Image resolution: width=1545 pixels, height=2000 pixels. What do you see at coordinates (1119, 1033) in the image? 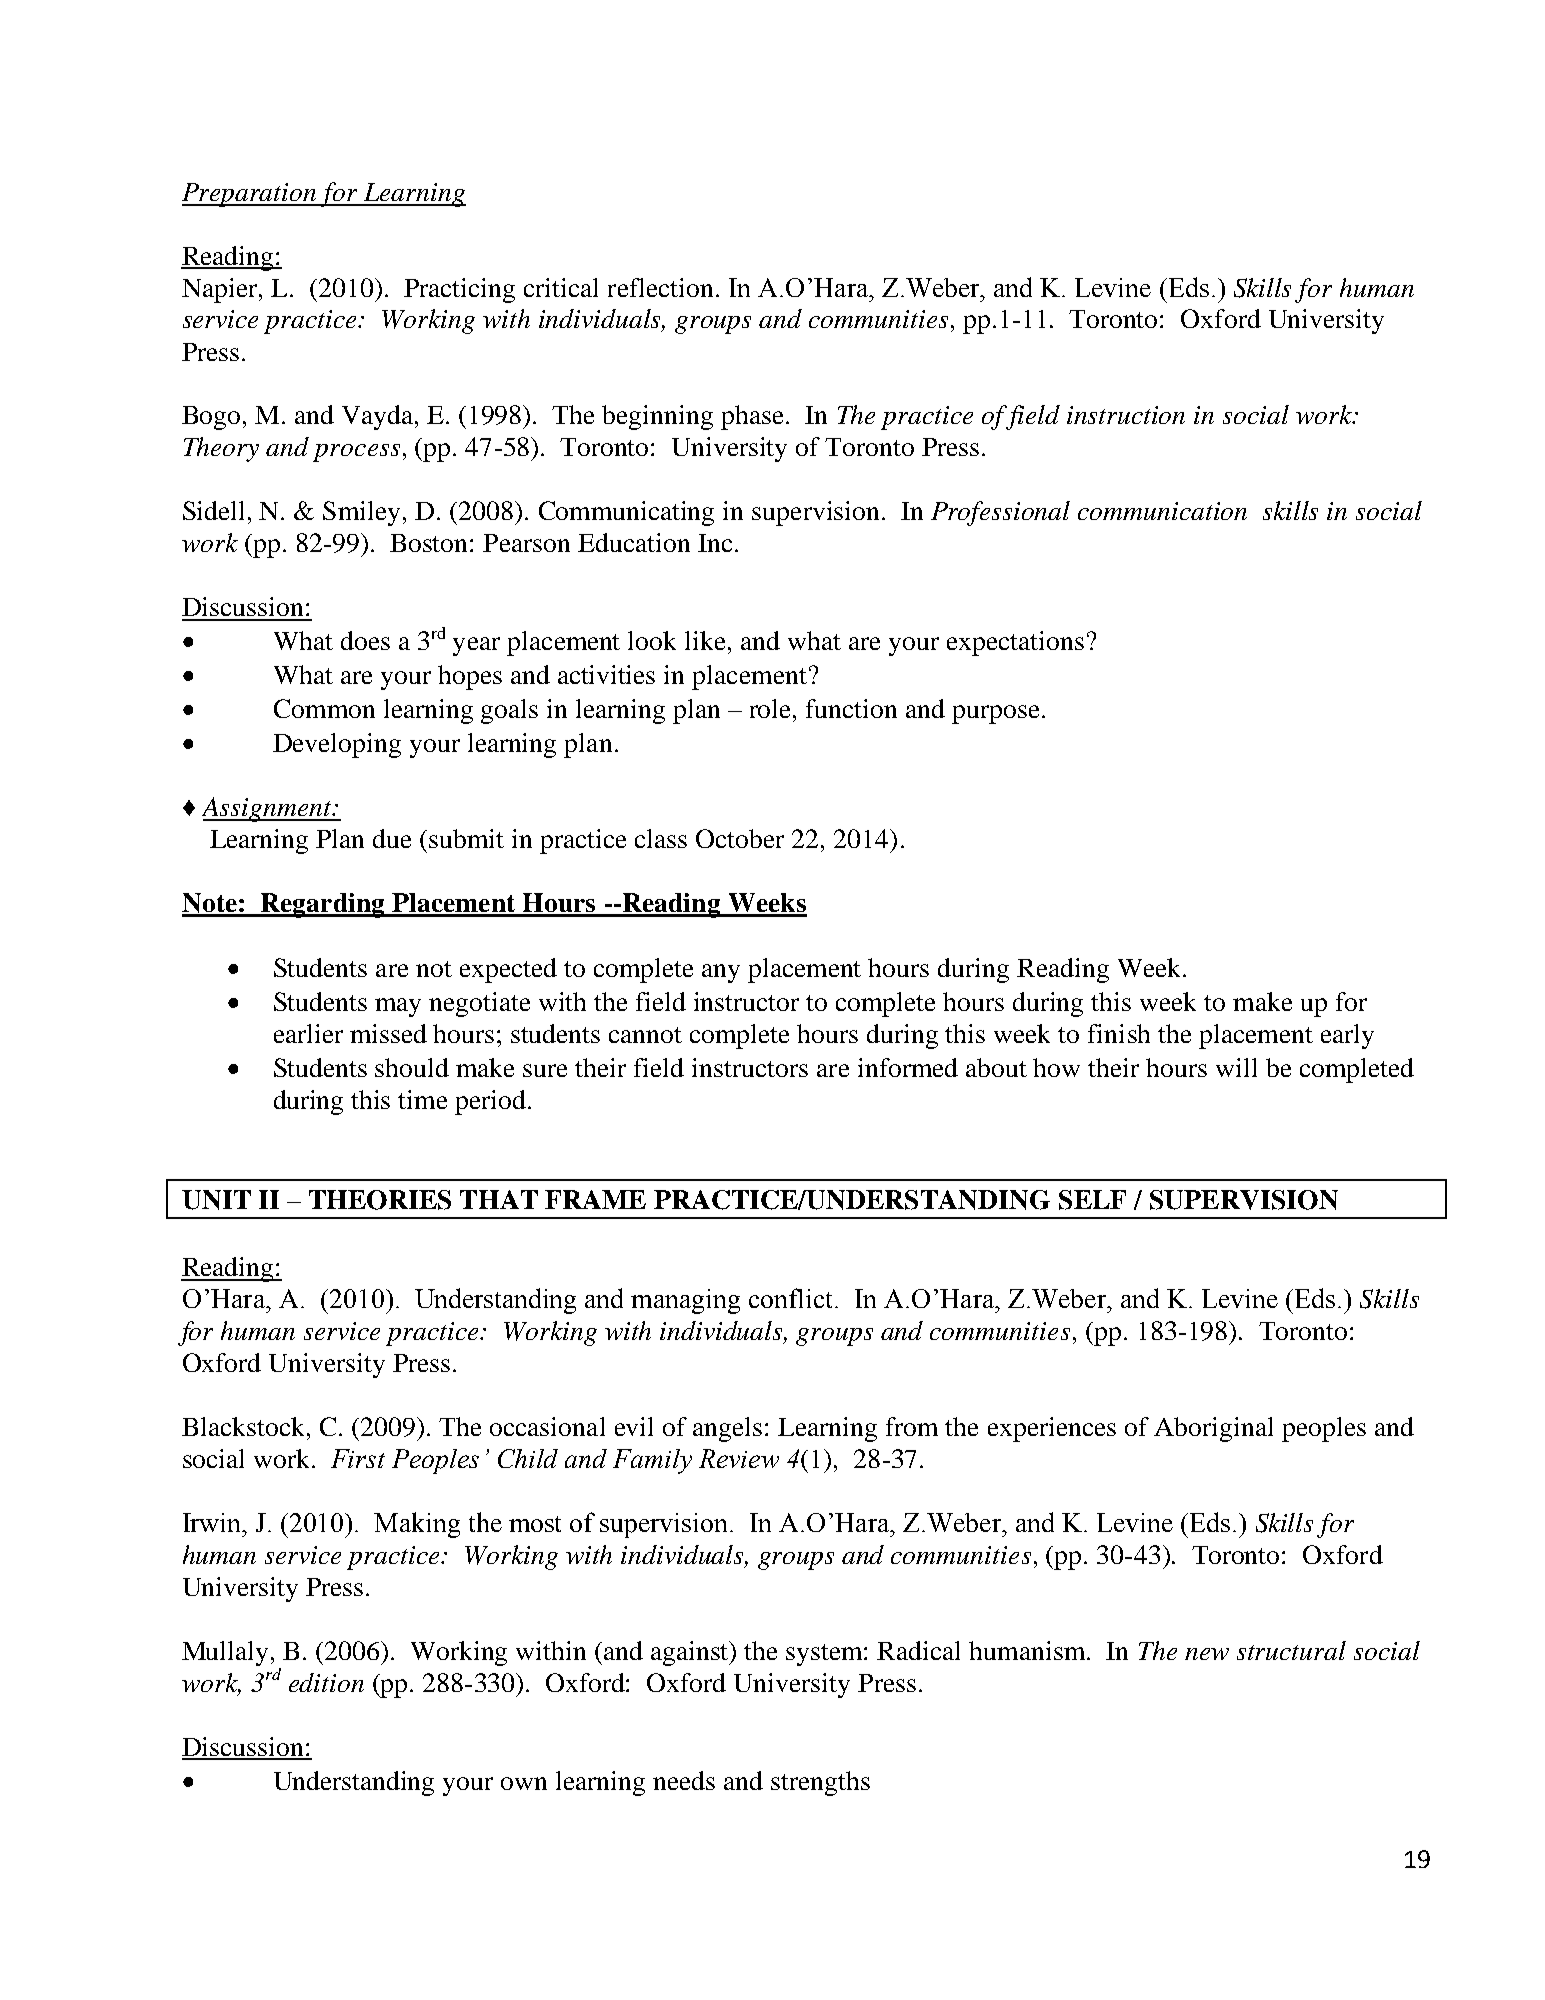
I see `finish` at bounding box center [1119, 1033].
